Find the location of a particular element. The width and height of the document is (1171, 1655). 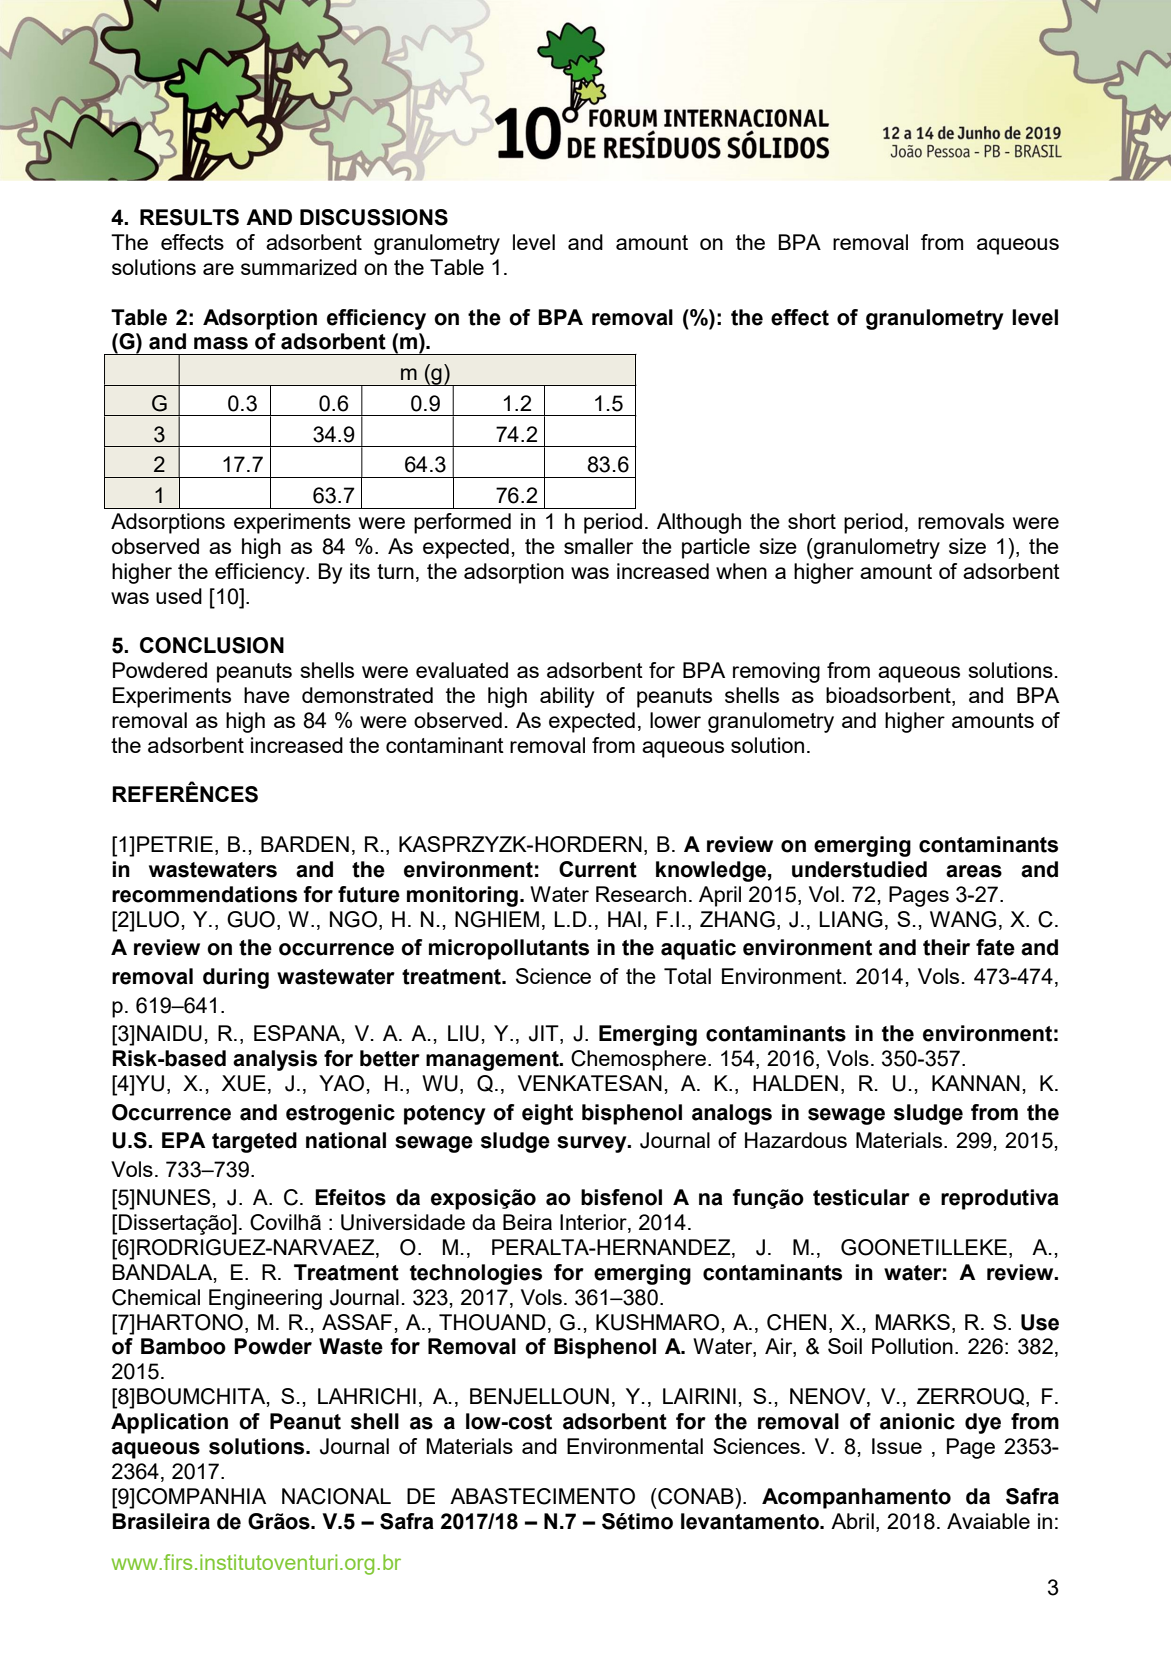

NACIONAL is located at coordinates (336, 1496).
